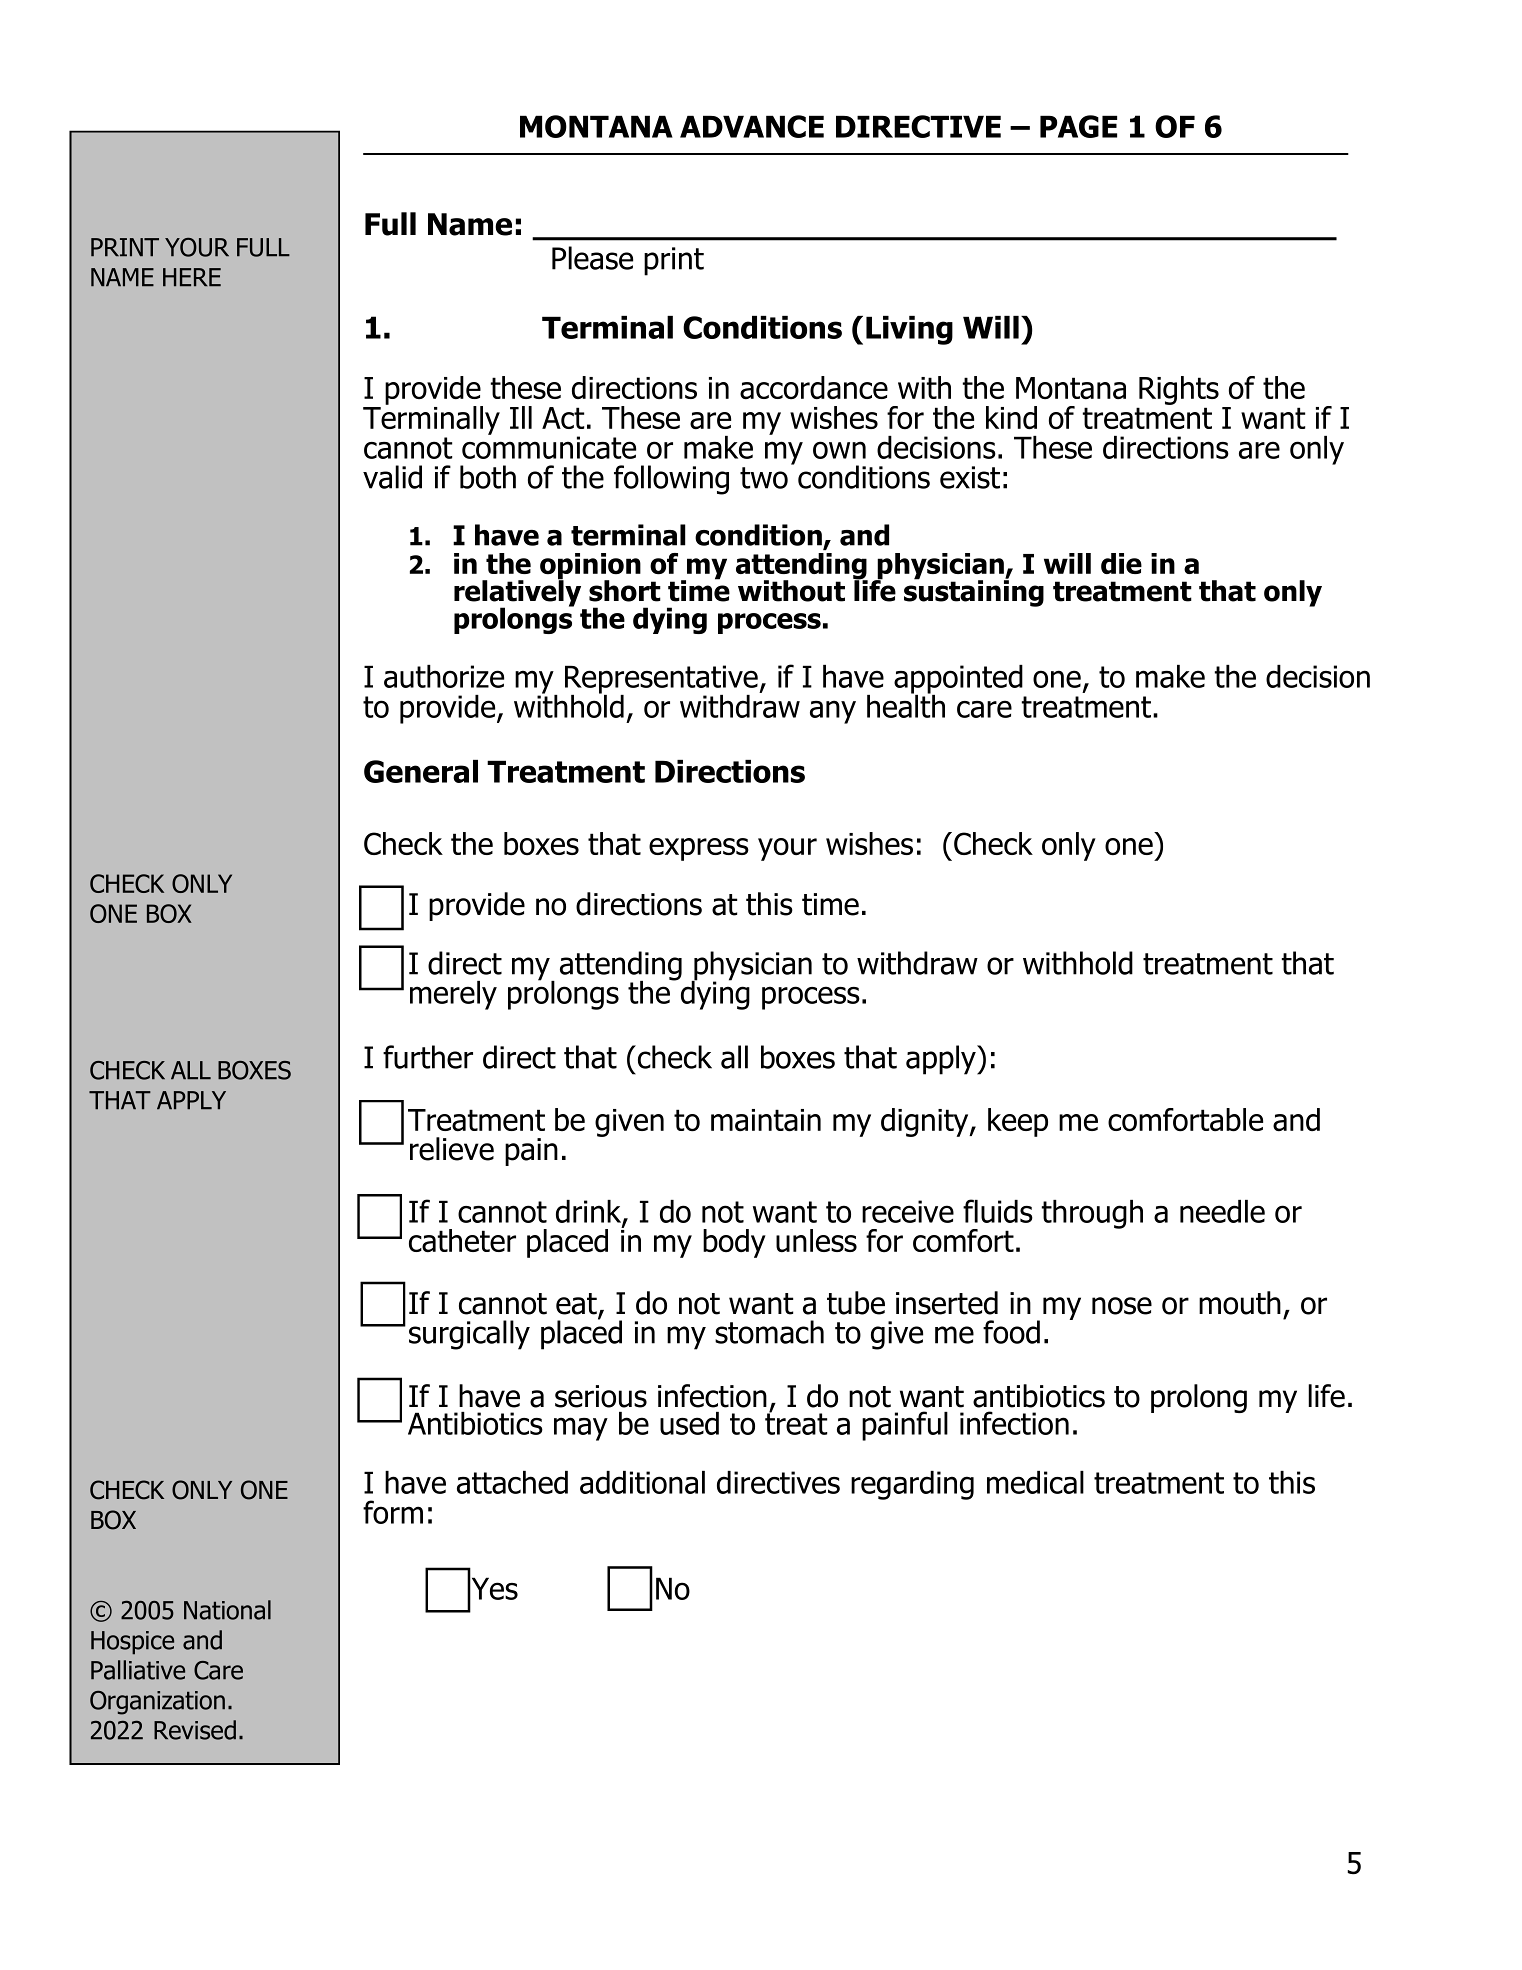  I want to click on HERE, so click(192, 277).
